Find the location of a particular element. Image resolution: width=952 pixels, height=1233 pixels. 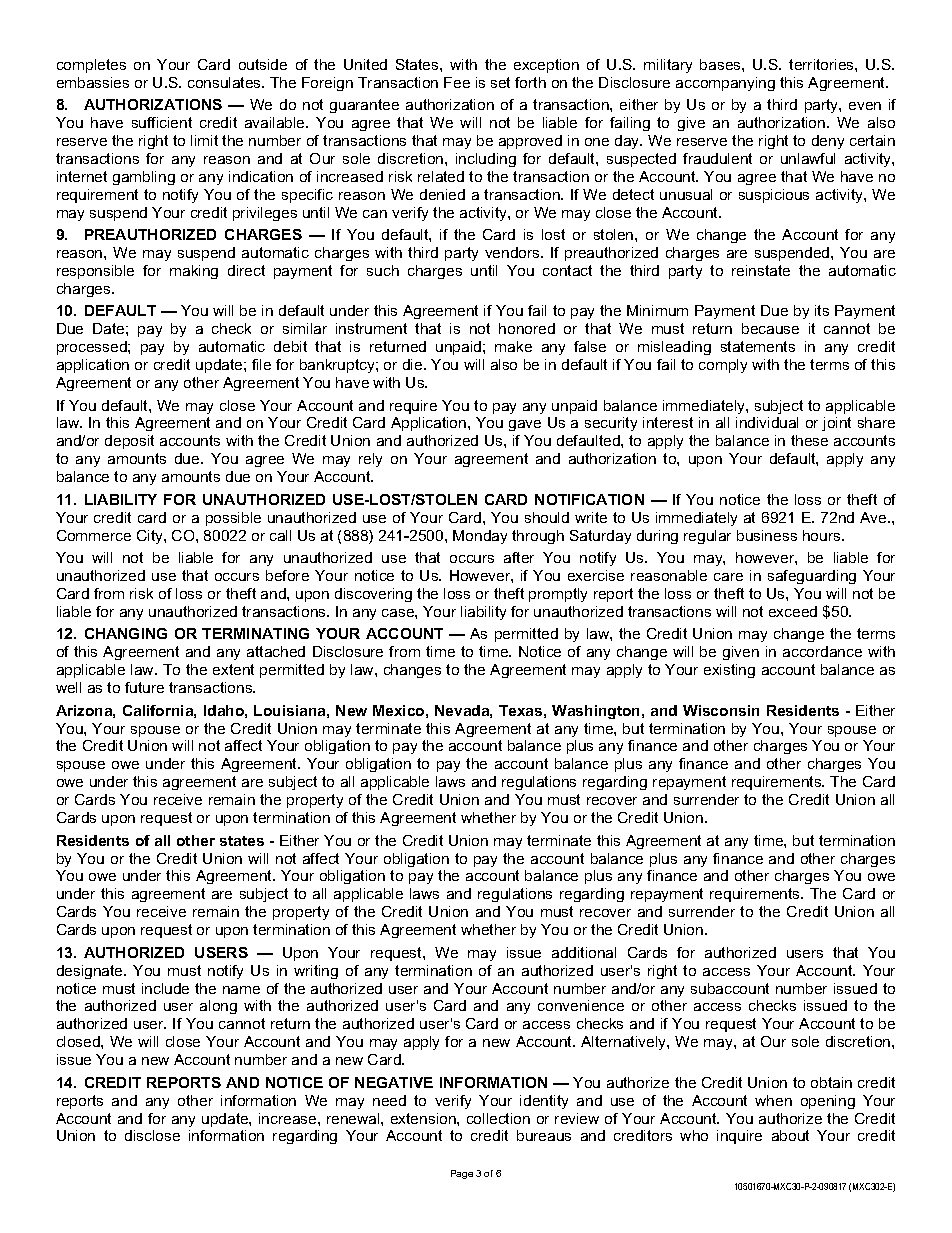

honored is located at coordinates (527, 328).
